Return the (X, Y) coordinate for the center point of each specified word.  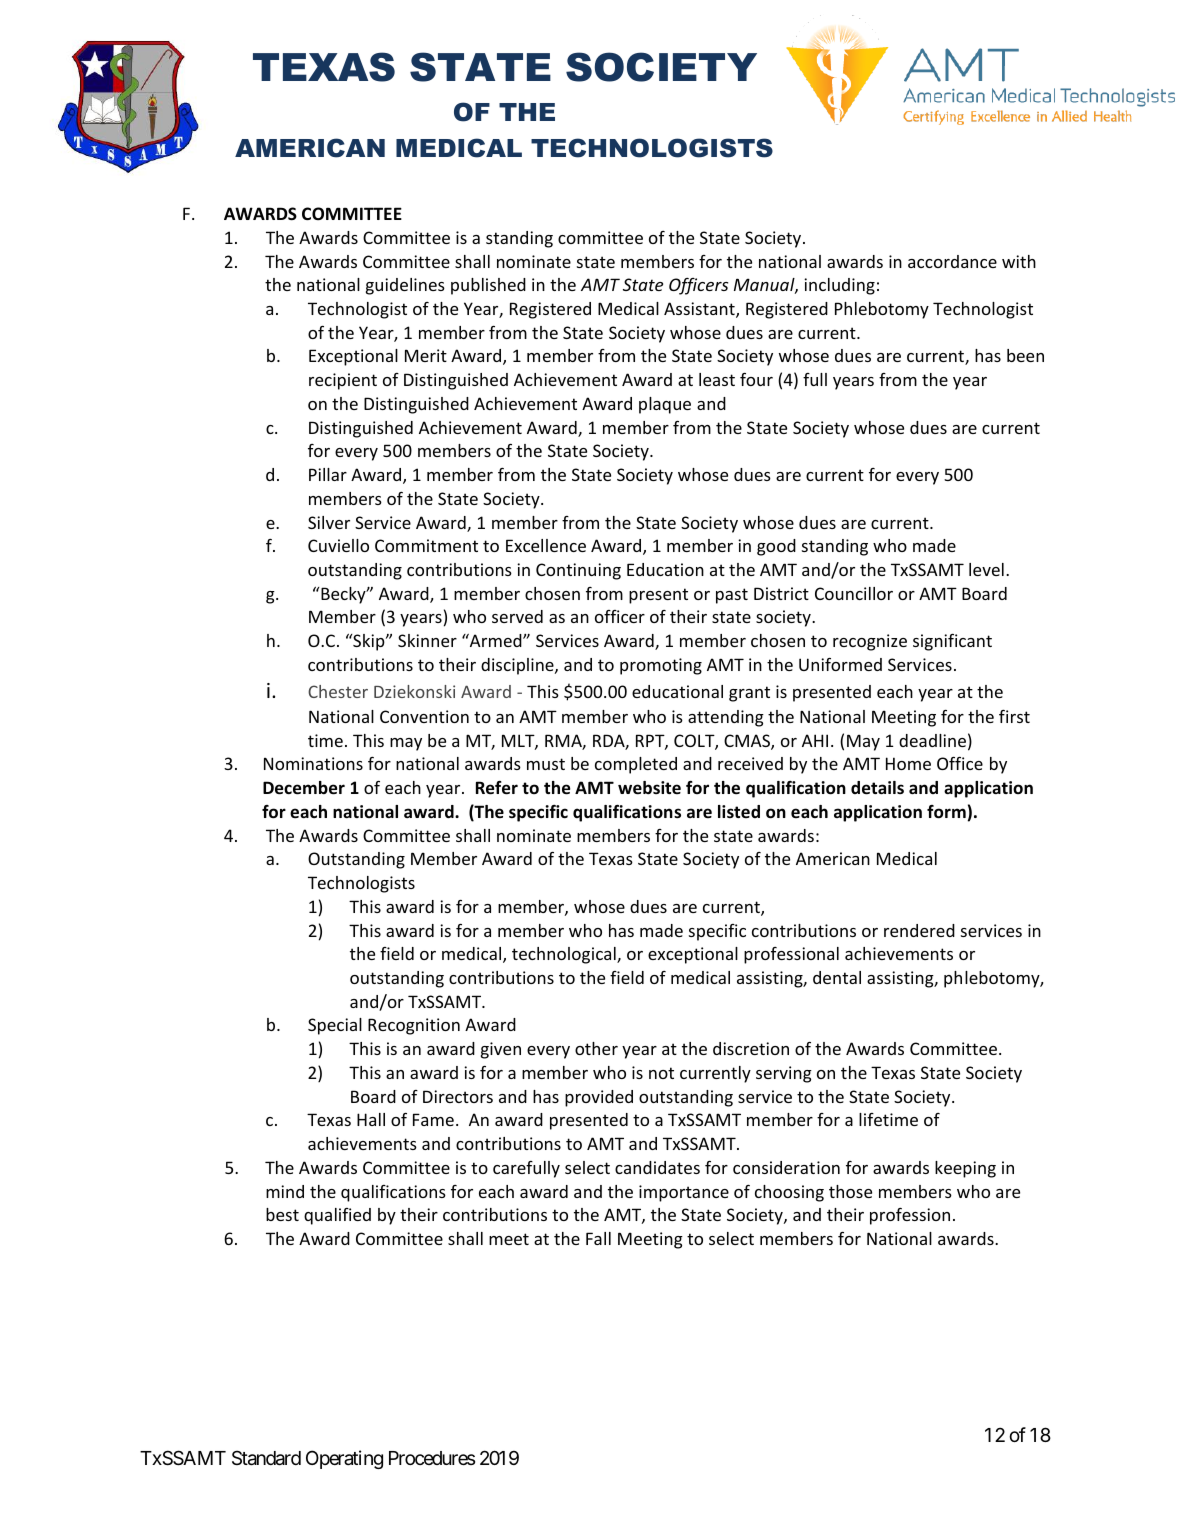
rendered (919, 930)
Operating (344, 1459)
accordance (952, 261)
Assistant (700, 310)
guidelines (405, 286)
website (649, 788)
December (304, 788)
